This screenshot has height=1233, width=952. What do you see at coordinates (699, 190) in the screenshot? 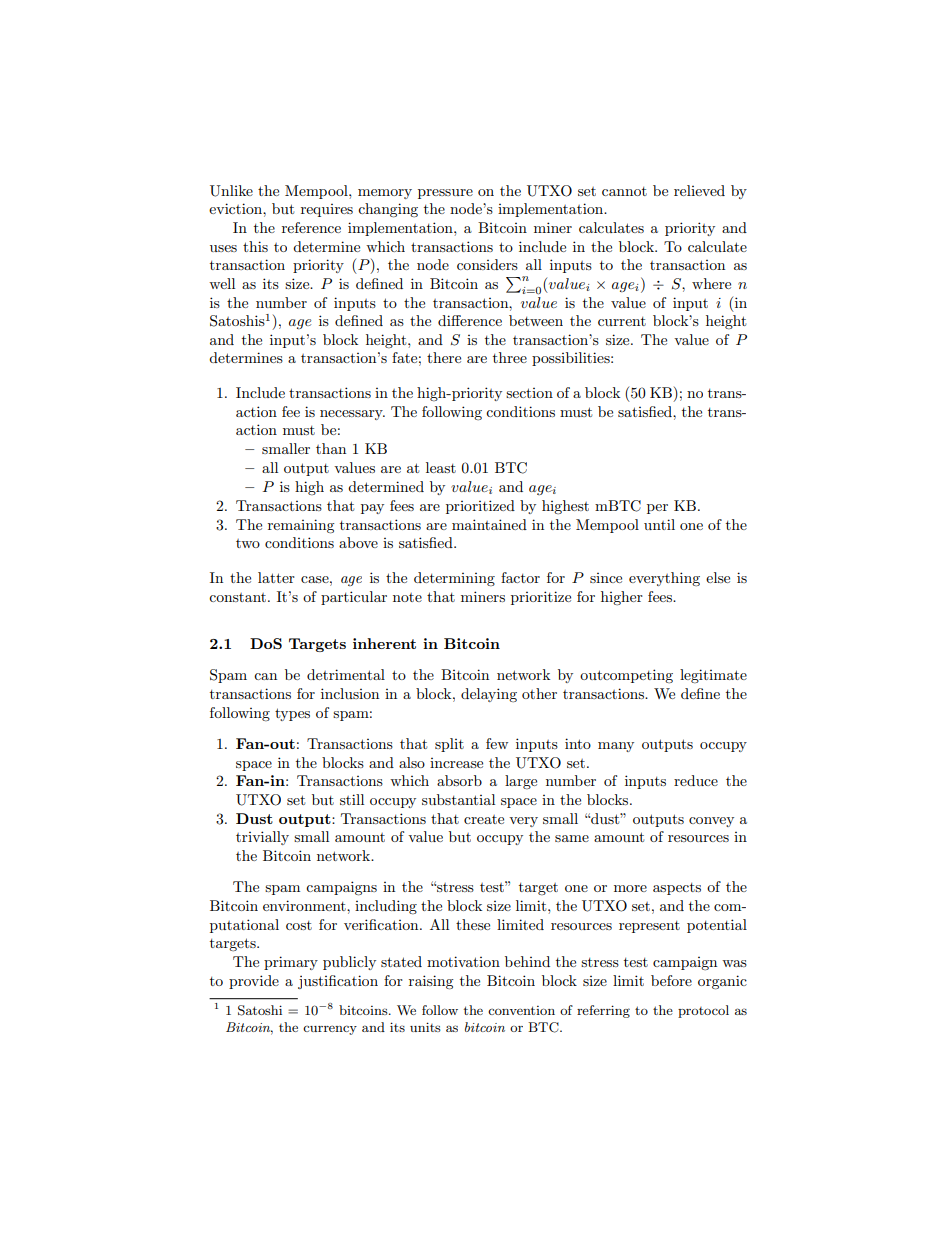
I see `relieved` at bounding box center [699, 190].
